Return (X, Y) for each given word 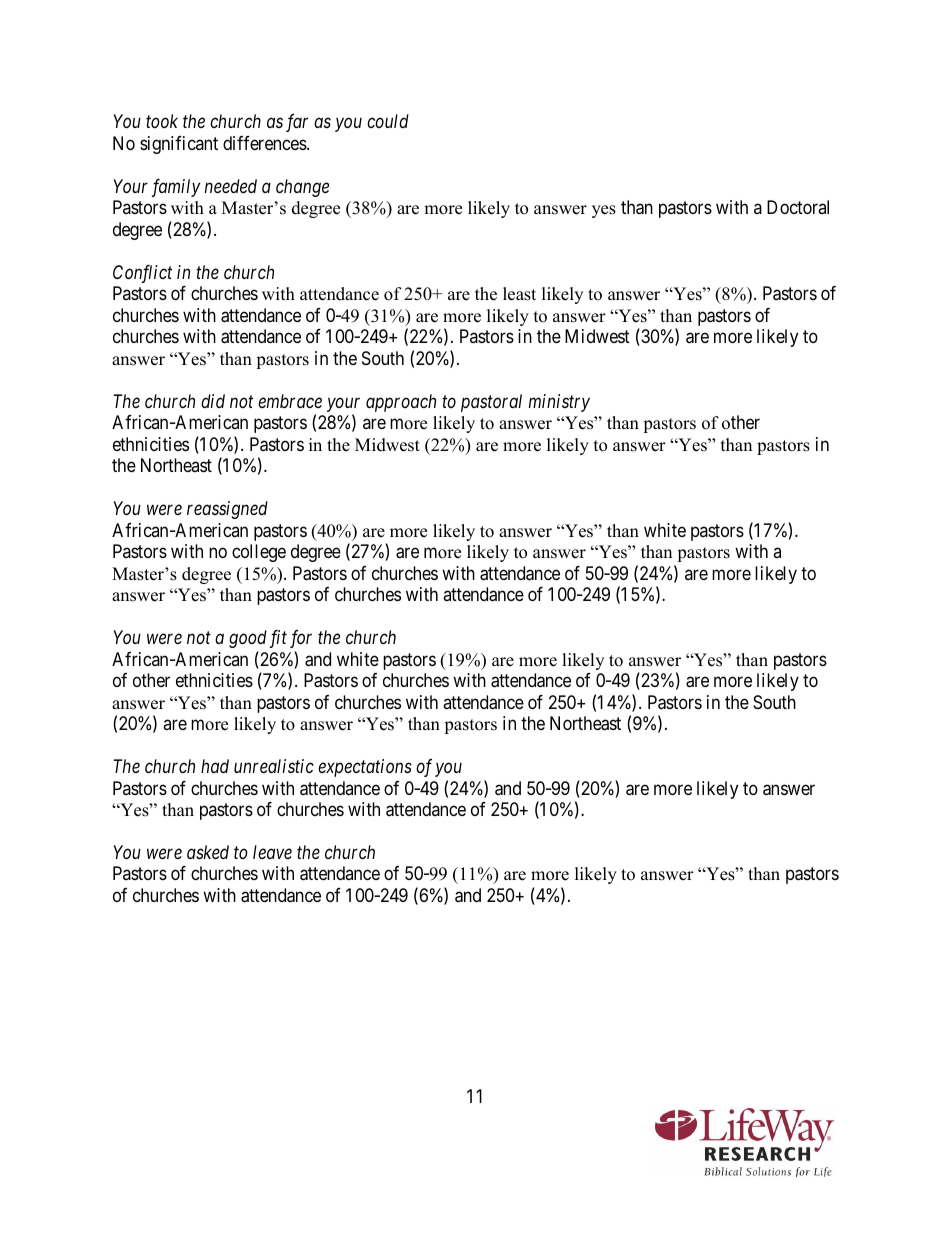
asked (208, 852)
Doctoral (798, 207)
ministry (559, 403)
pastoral (491, 403)
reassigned (227, 510)
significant (179, 145)
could (388, 121)
